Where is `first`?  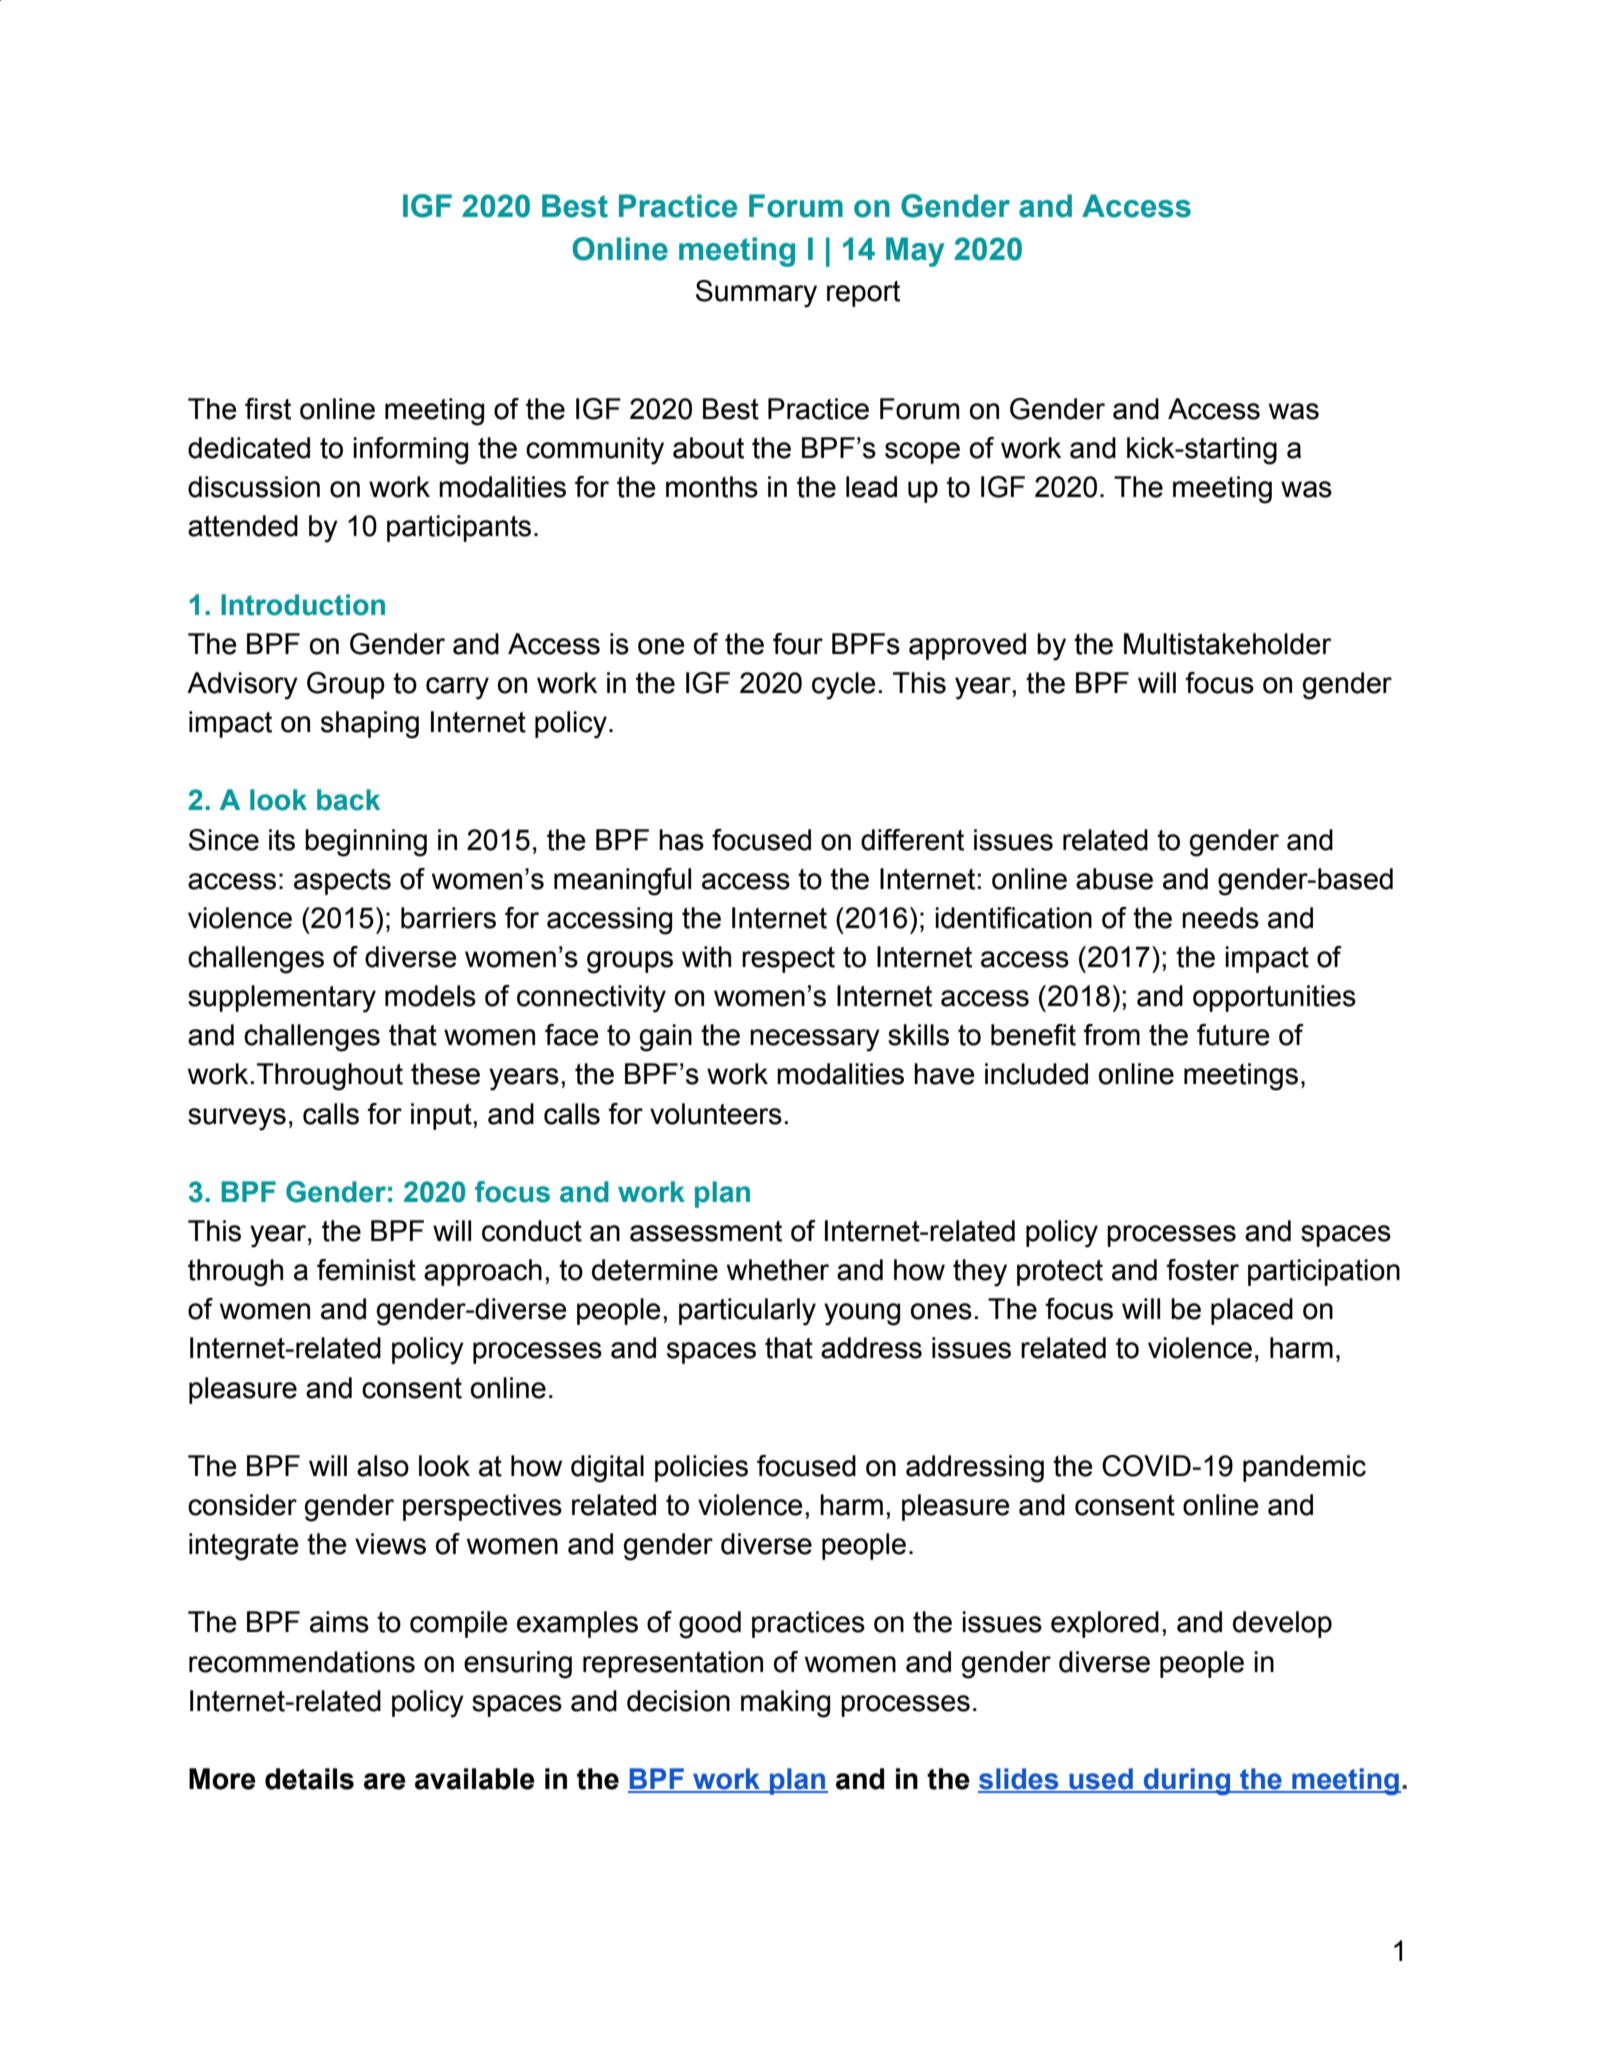
first is located at coordinates (268, 409).
